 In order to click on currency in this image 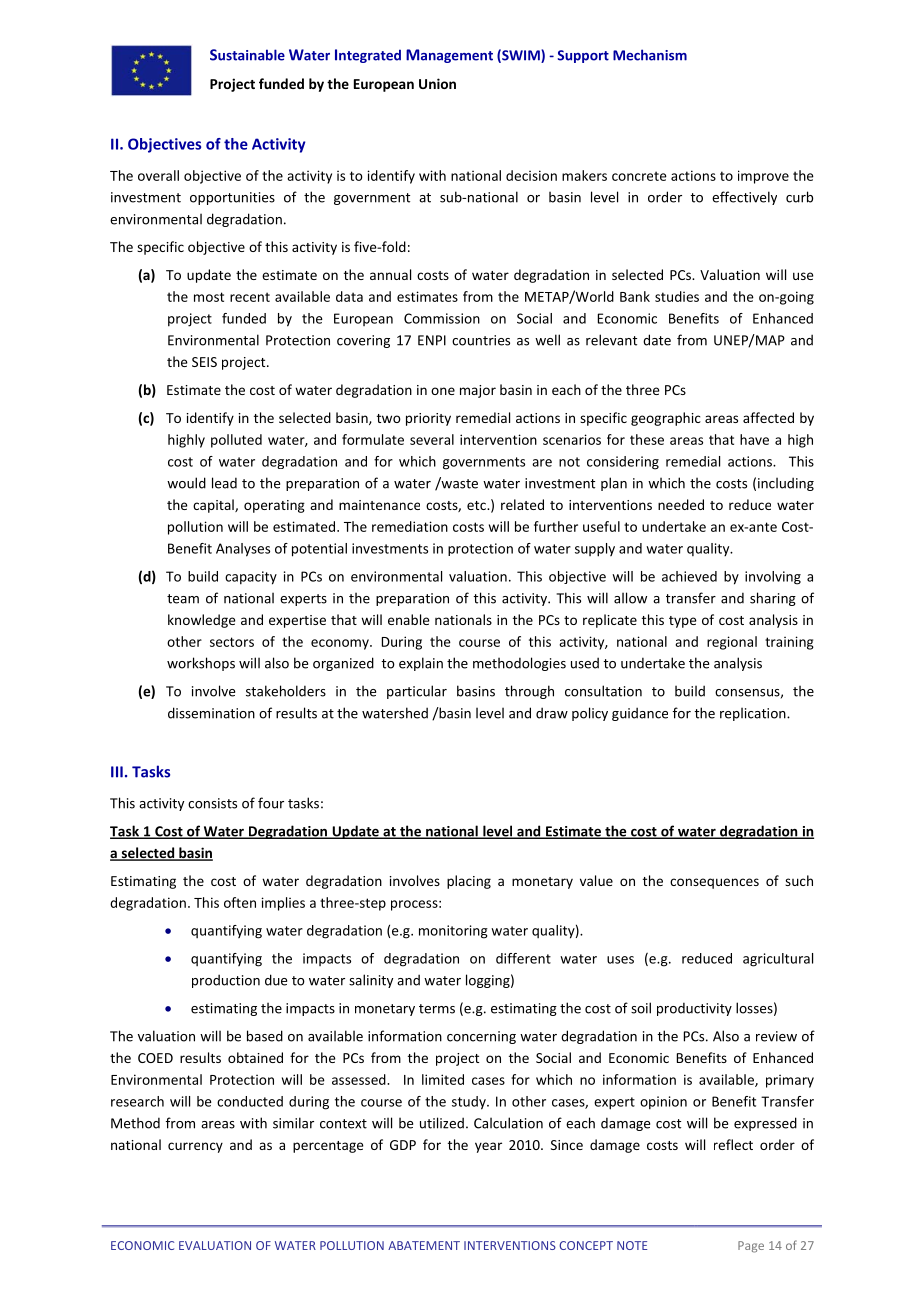, I will do `click(195, 1147)`.
